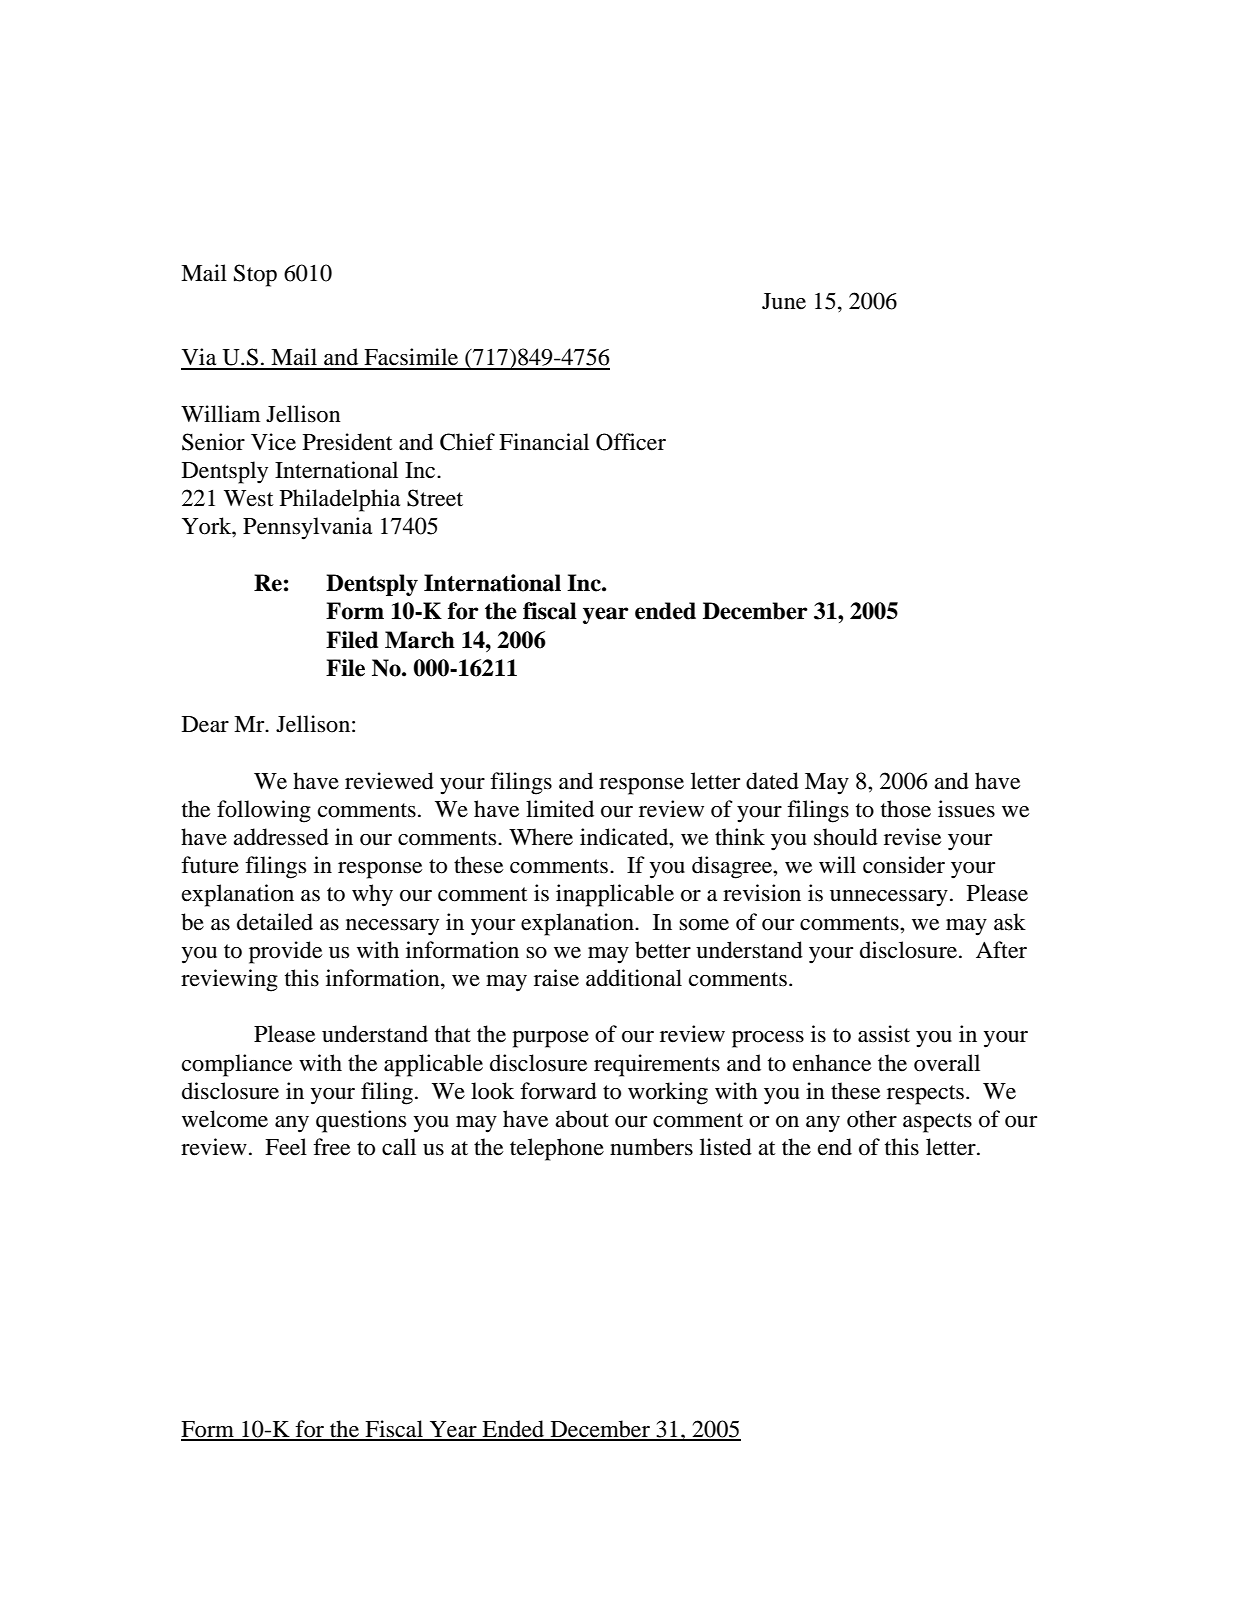 Image resolution: width=1234 pixels, height=1597 pixels. Describe the element at coordinates (560, 809) in the image. I see `limited` at that location.
